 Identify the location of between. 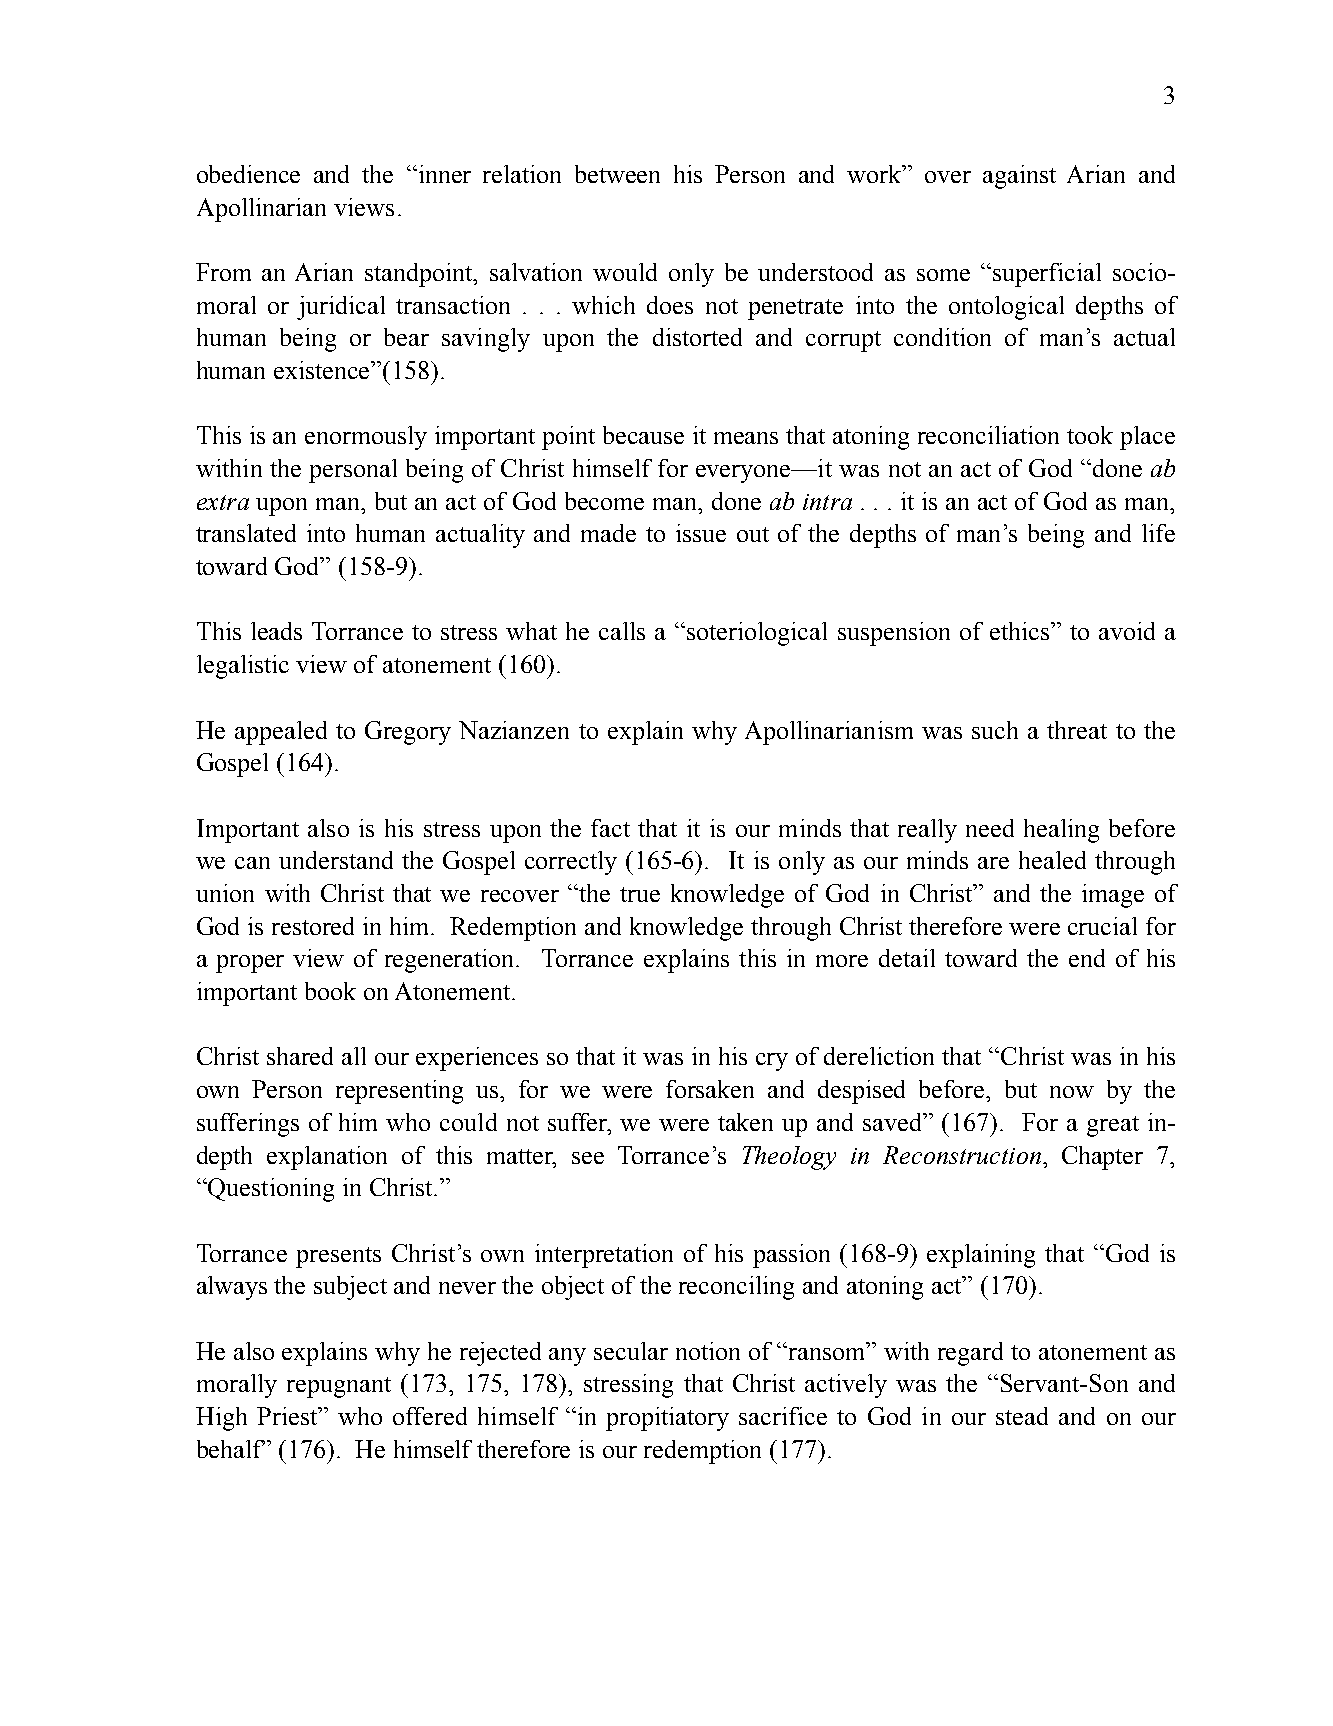
(617, 174).
